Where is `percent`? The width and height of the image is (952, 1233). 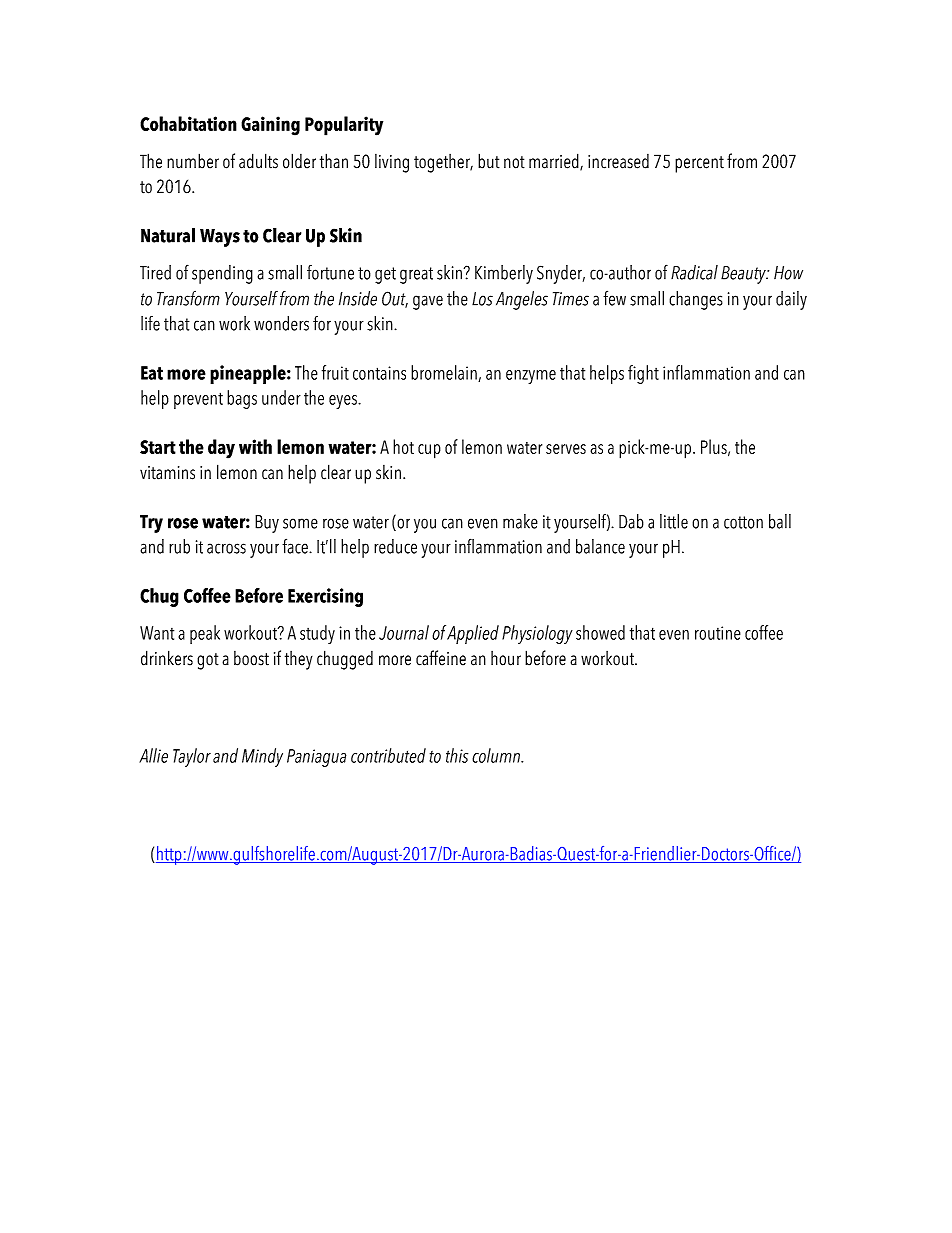 percent is located at coordinates (699, 164).
